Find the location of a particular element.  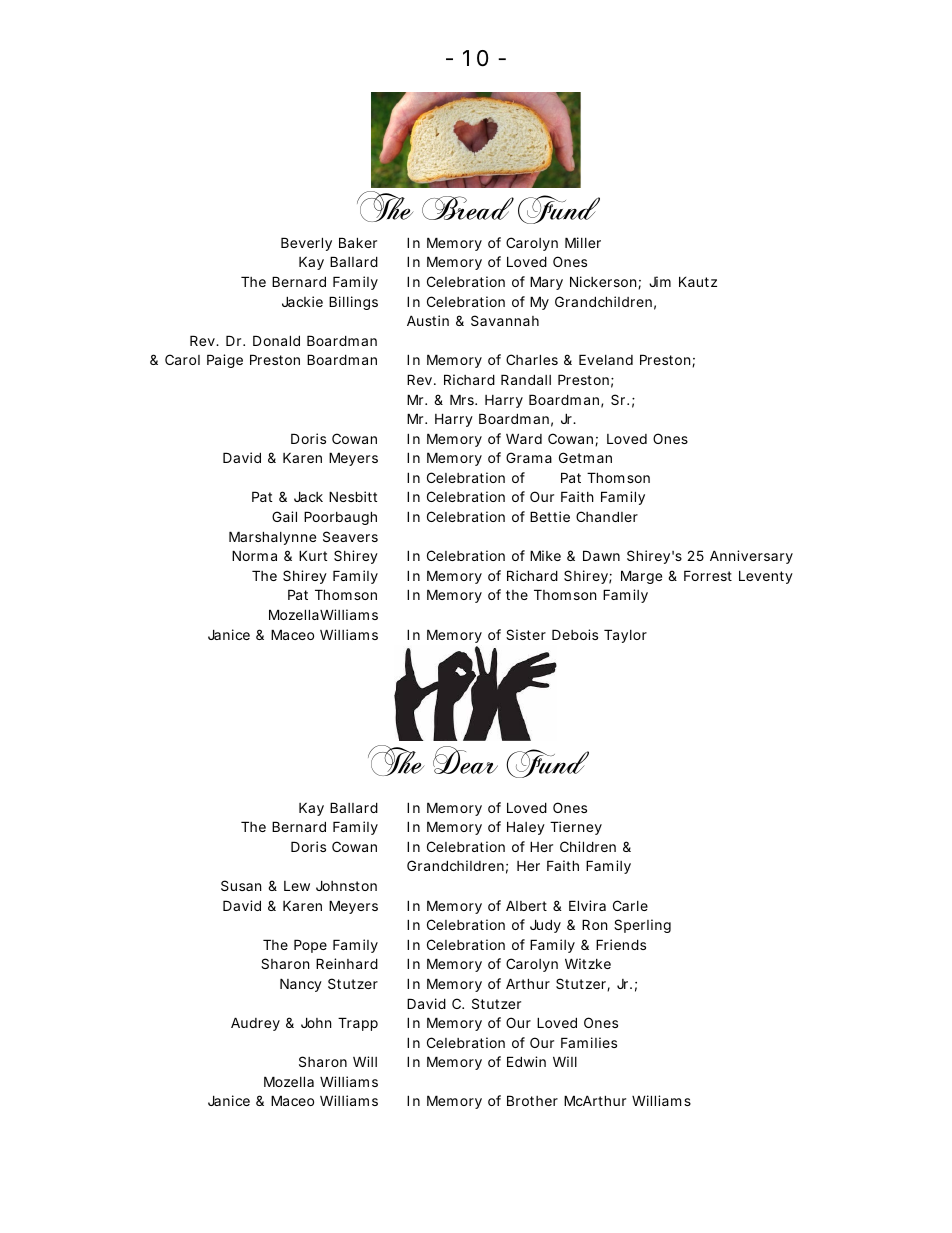

Dear is located at coordinates (465, 760).
